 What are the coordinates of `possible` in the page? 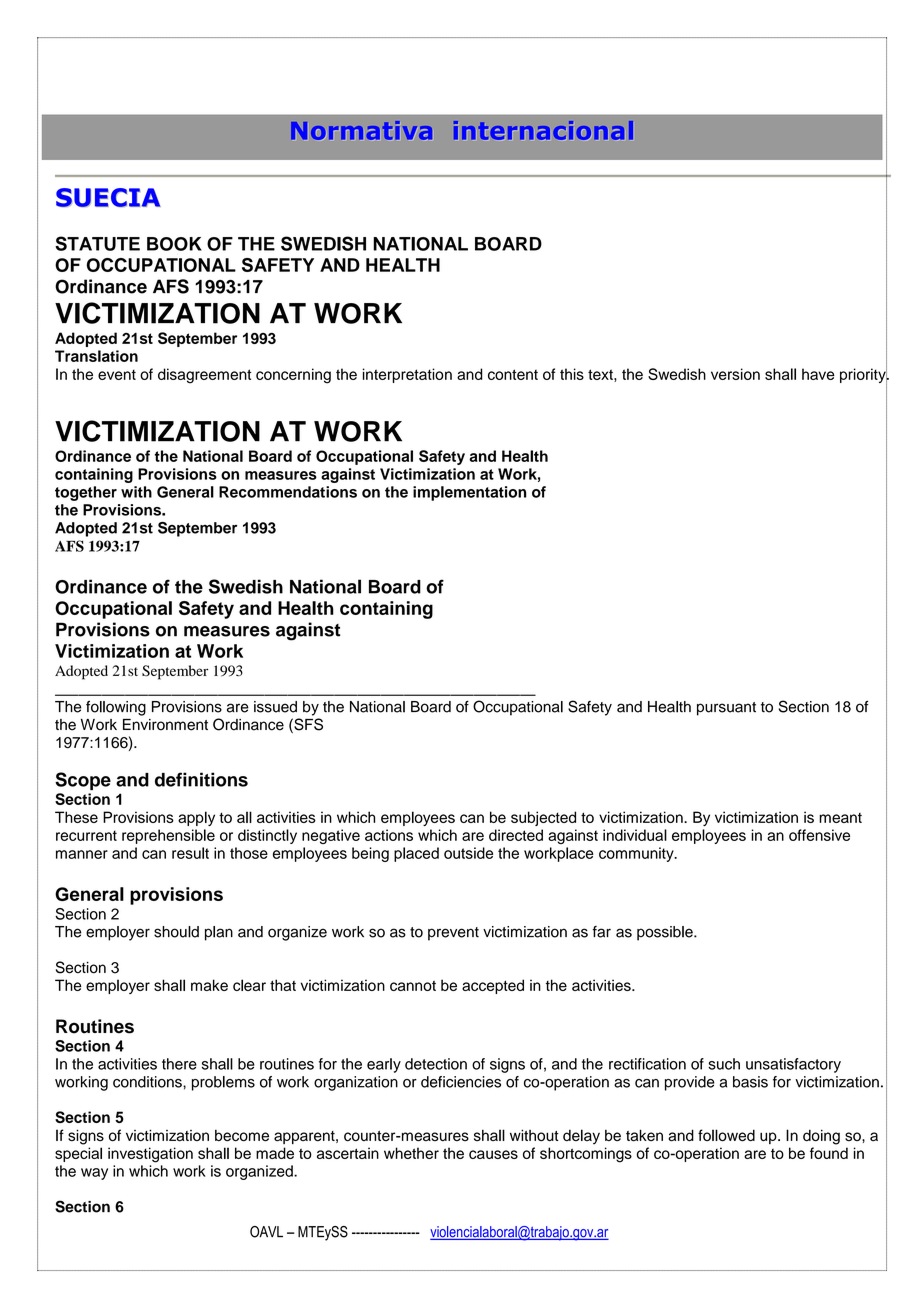 It's located at (666, 933).
